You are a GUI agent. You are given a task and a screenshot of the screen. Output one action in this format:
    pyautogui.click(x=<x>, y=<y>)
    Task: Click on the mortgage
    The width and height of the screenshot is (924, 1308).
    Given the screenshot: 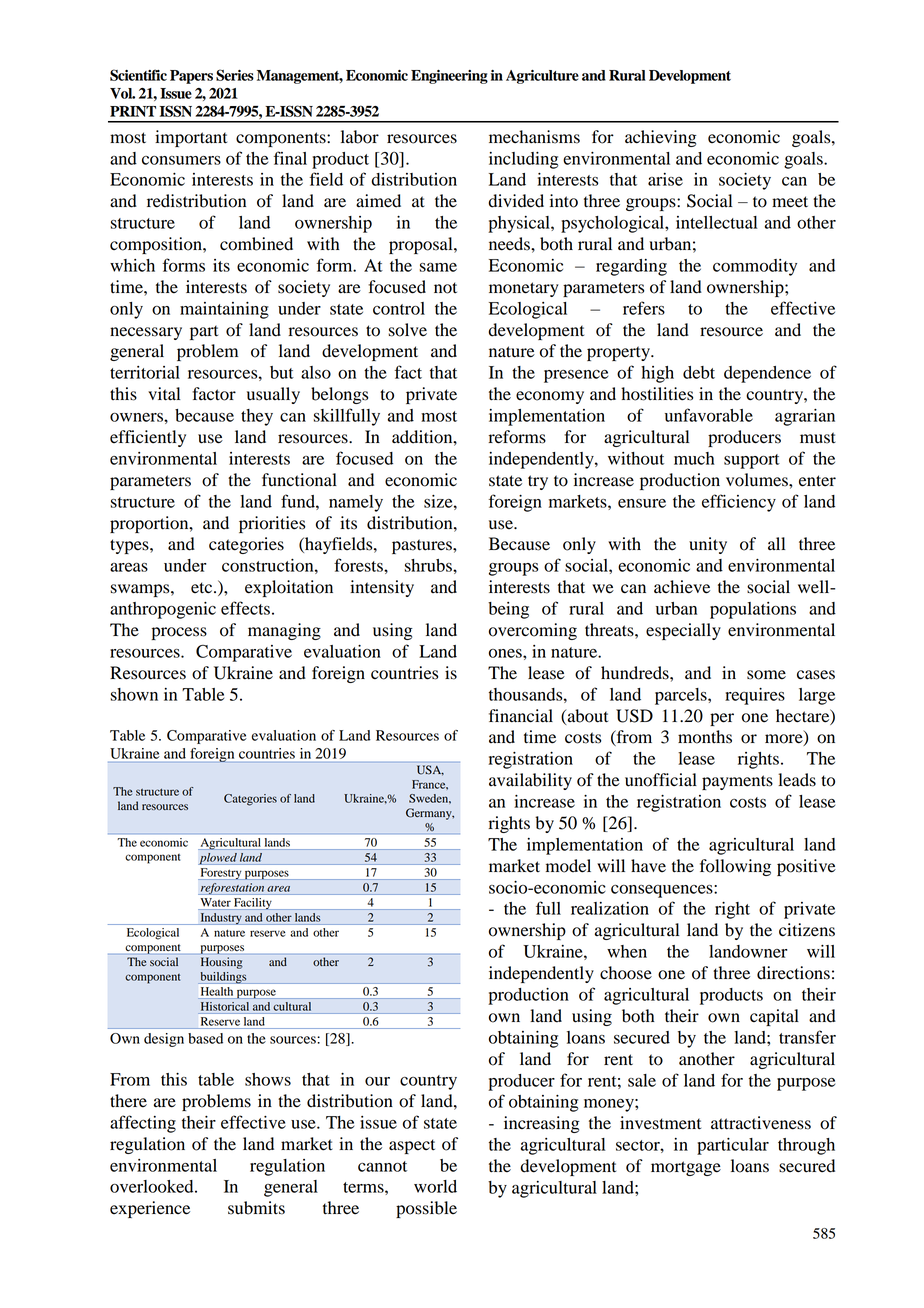 What is the action you would take?
    pyautogui.click(x=686, y=1168)
